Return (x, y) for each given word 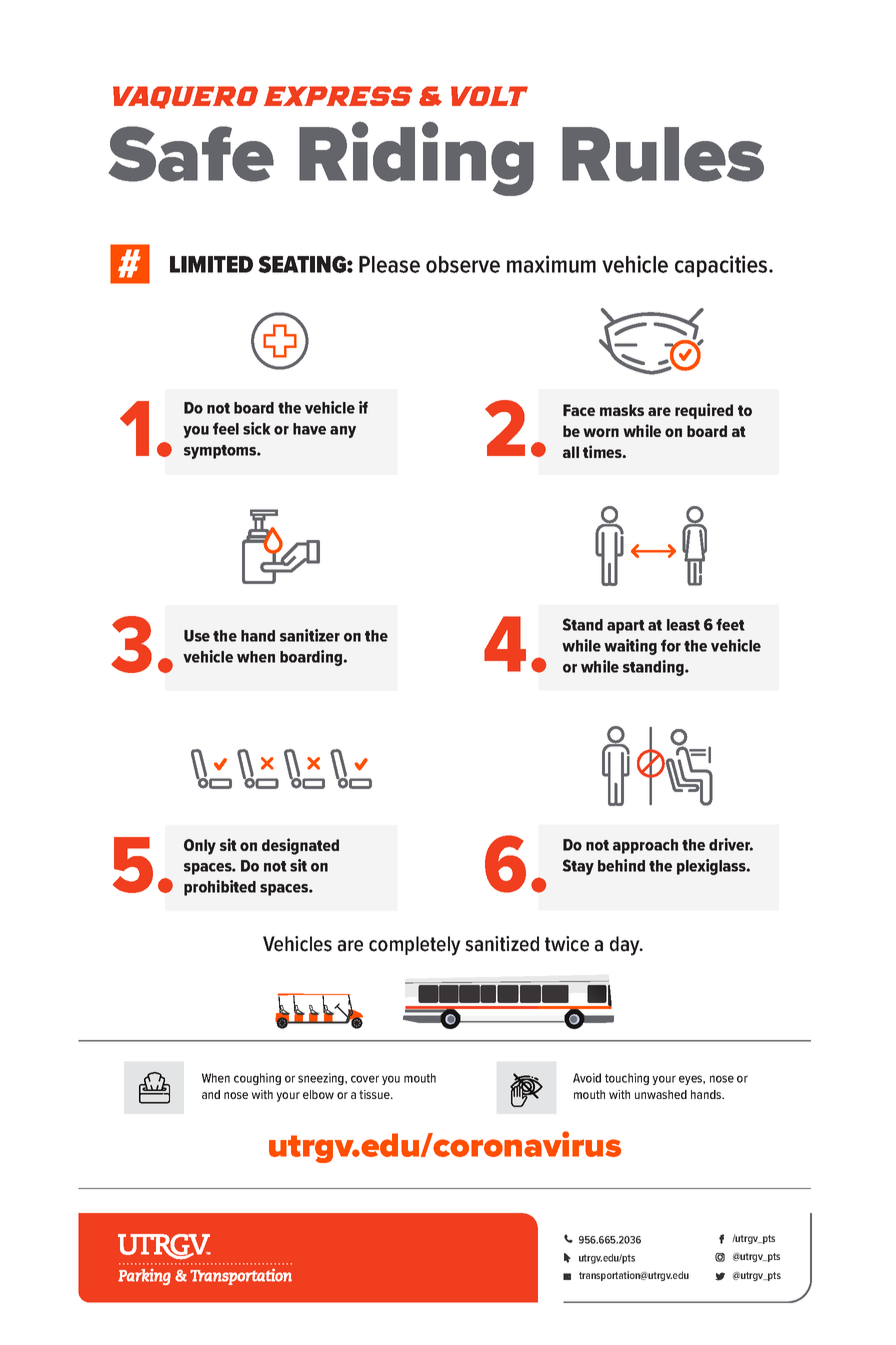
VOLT (489, 96)
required (704, 411)
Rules (663, 154)
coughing (257, 1079)
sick (257, 428)
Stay (578, 867)
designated (300, 846)
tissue (375, 1094)
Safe (191, 154)
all (571, 452)
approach (645, 846)
